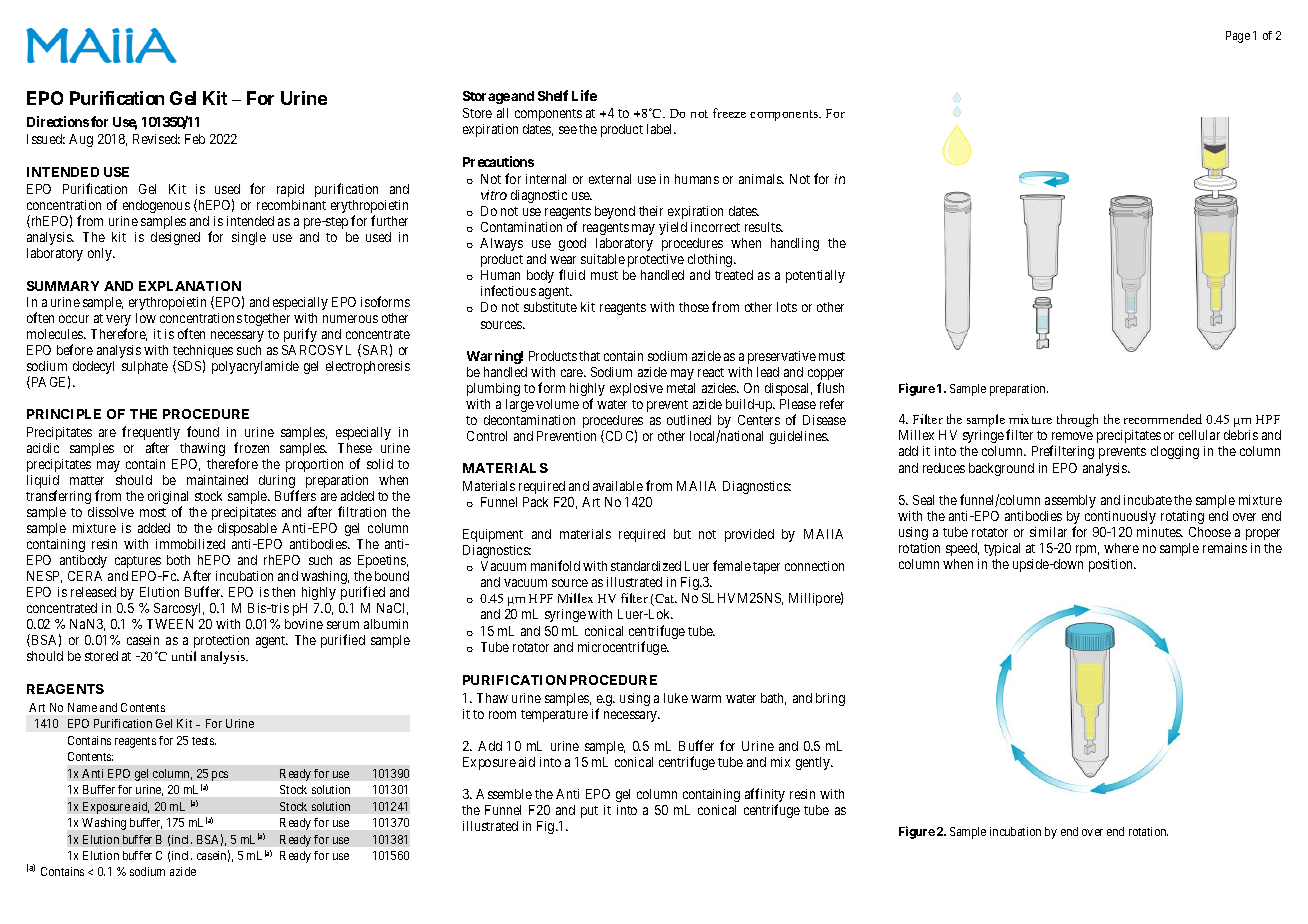 The height and width of the screenshot is (924, 1308). What do you see at coordinates (220, 776) in the screenshot?
I see `pcs` at bounding box center [220, 776].
